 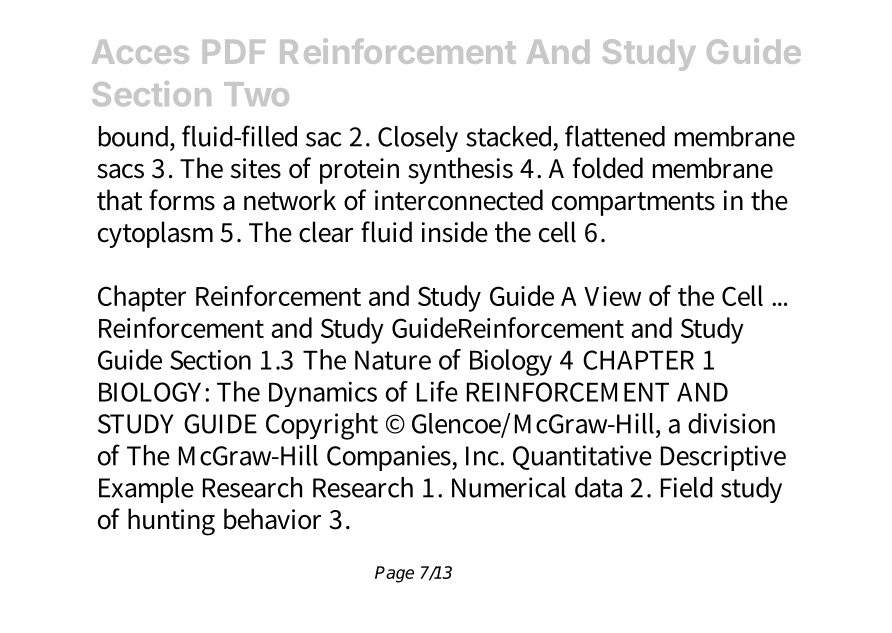 What do you see at coordinates (455, 232) in the image?
I see `inside` at bounding box center [455, 232].
